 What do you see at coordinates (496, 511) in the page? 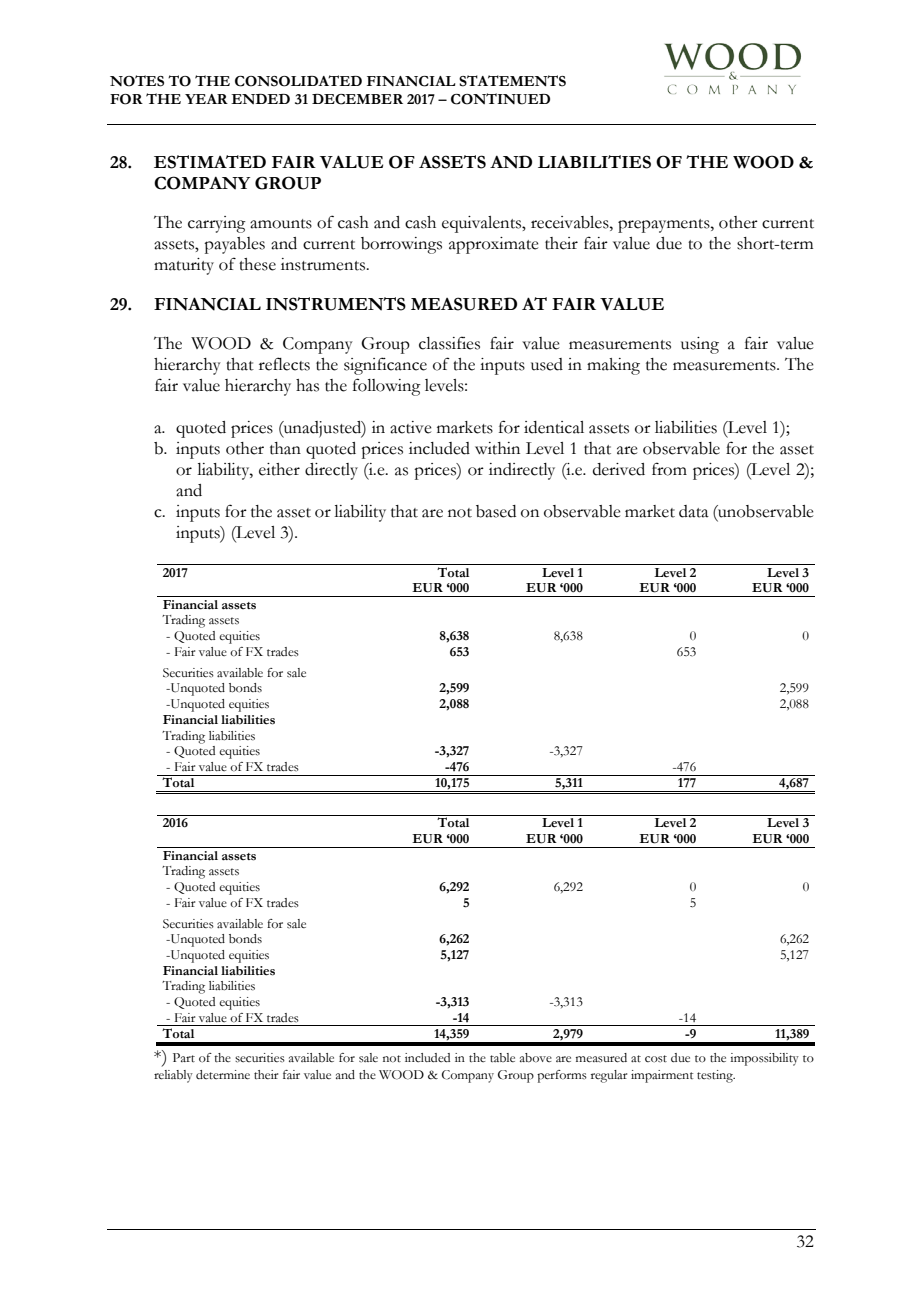
I see `based` at bounding box center [496, 511].
